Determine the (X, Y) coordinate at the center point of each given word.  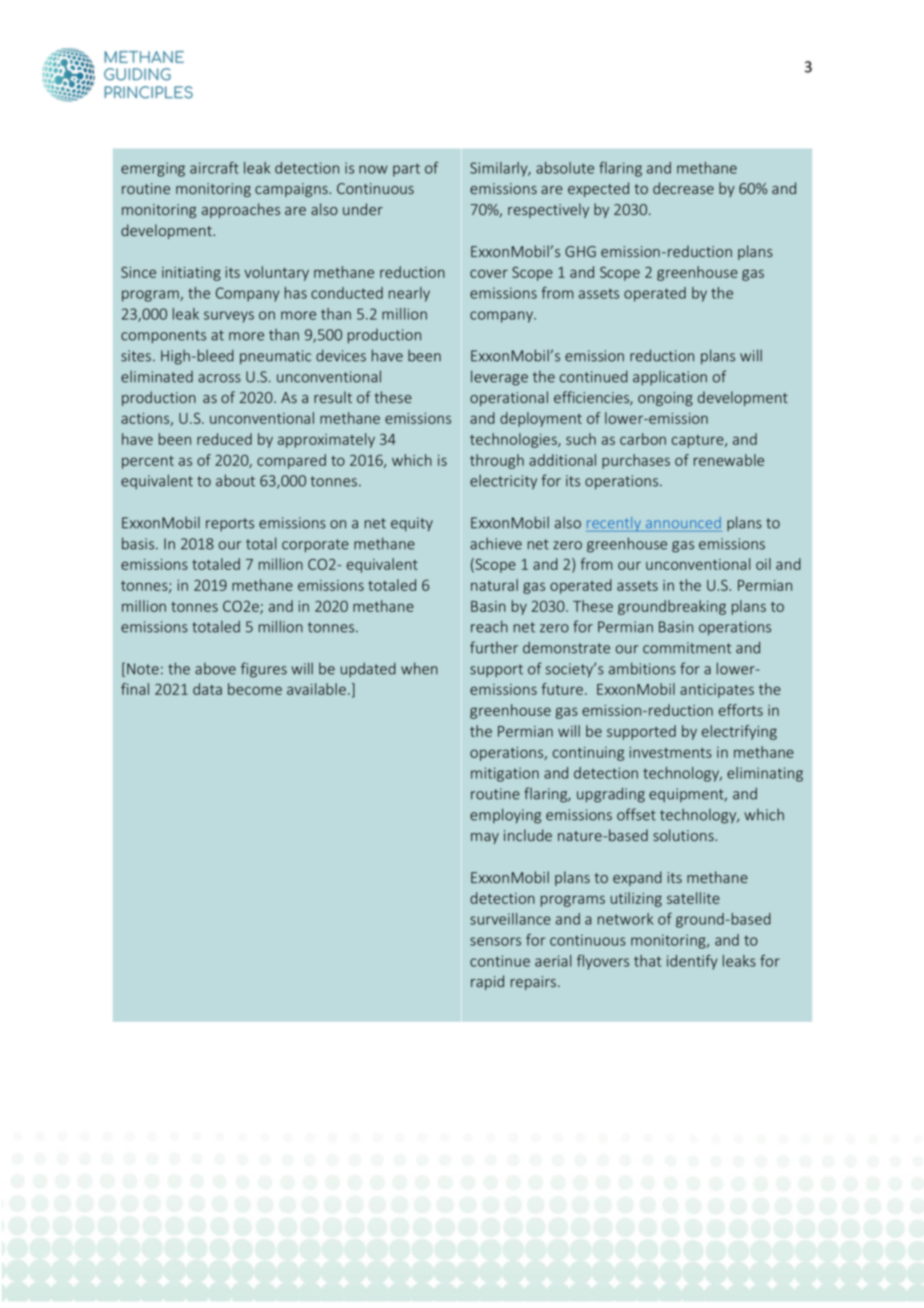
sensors (495, 941)
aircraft (214, 167)
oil (763, 564)
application (670, 377)
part (406, 170)
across (219, 378)
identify (692, 962)
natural (494, 585)
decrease (683, 188)
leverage (499, 378)
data (207, 689)
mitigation (505, 774)
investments (670, 752)
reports (230, 524)
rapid (487, 982)
